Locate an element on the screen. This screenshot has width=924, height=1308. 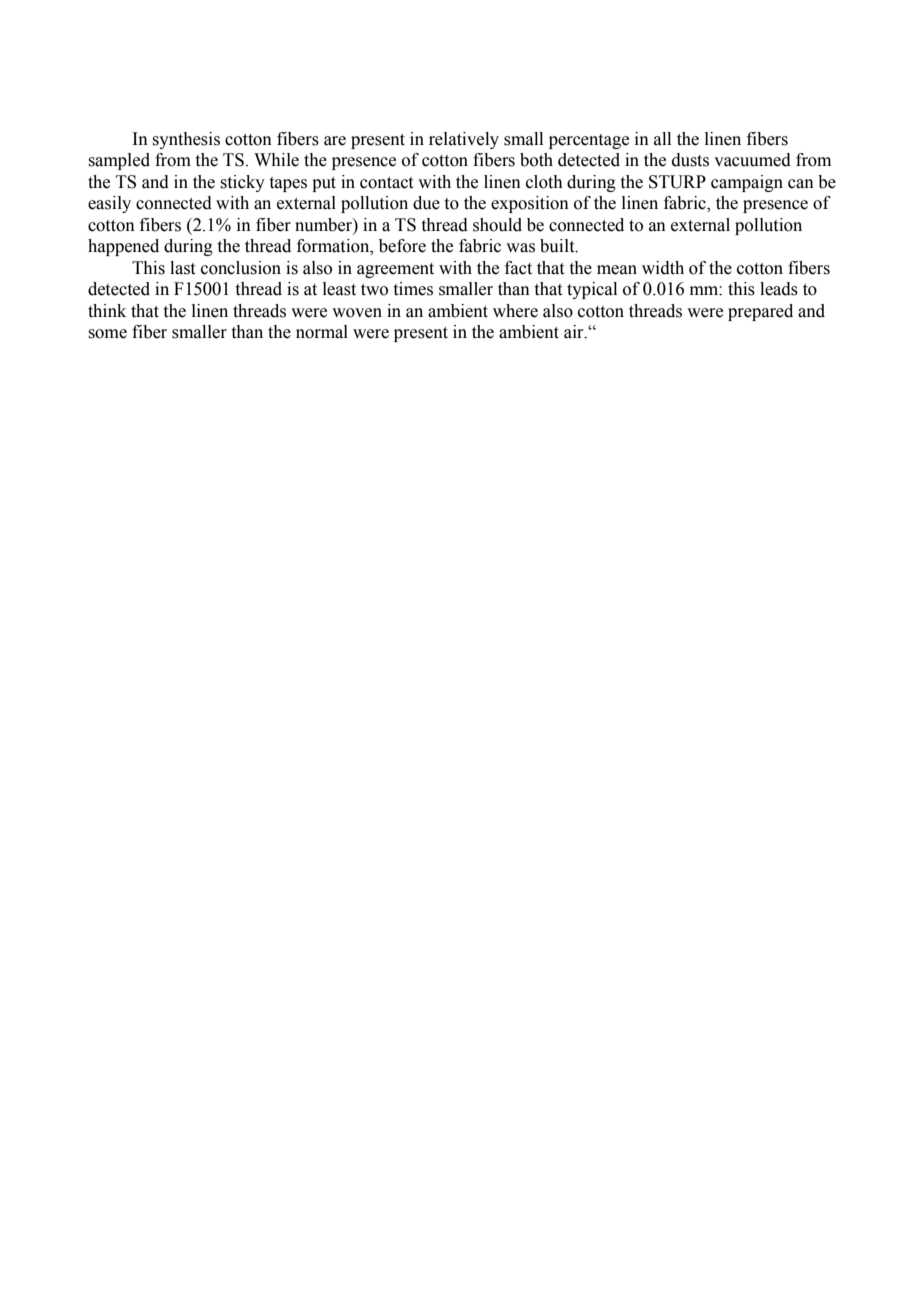
easily is located at coordinates (109, 204).
